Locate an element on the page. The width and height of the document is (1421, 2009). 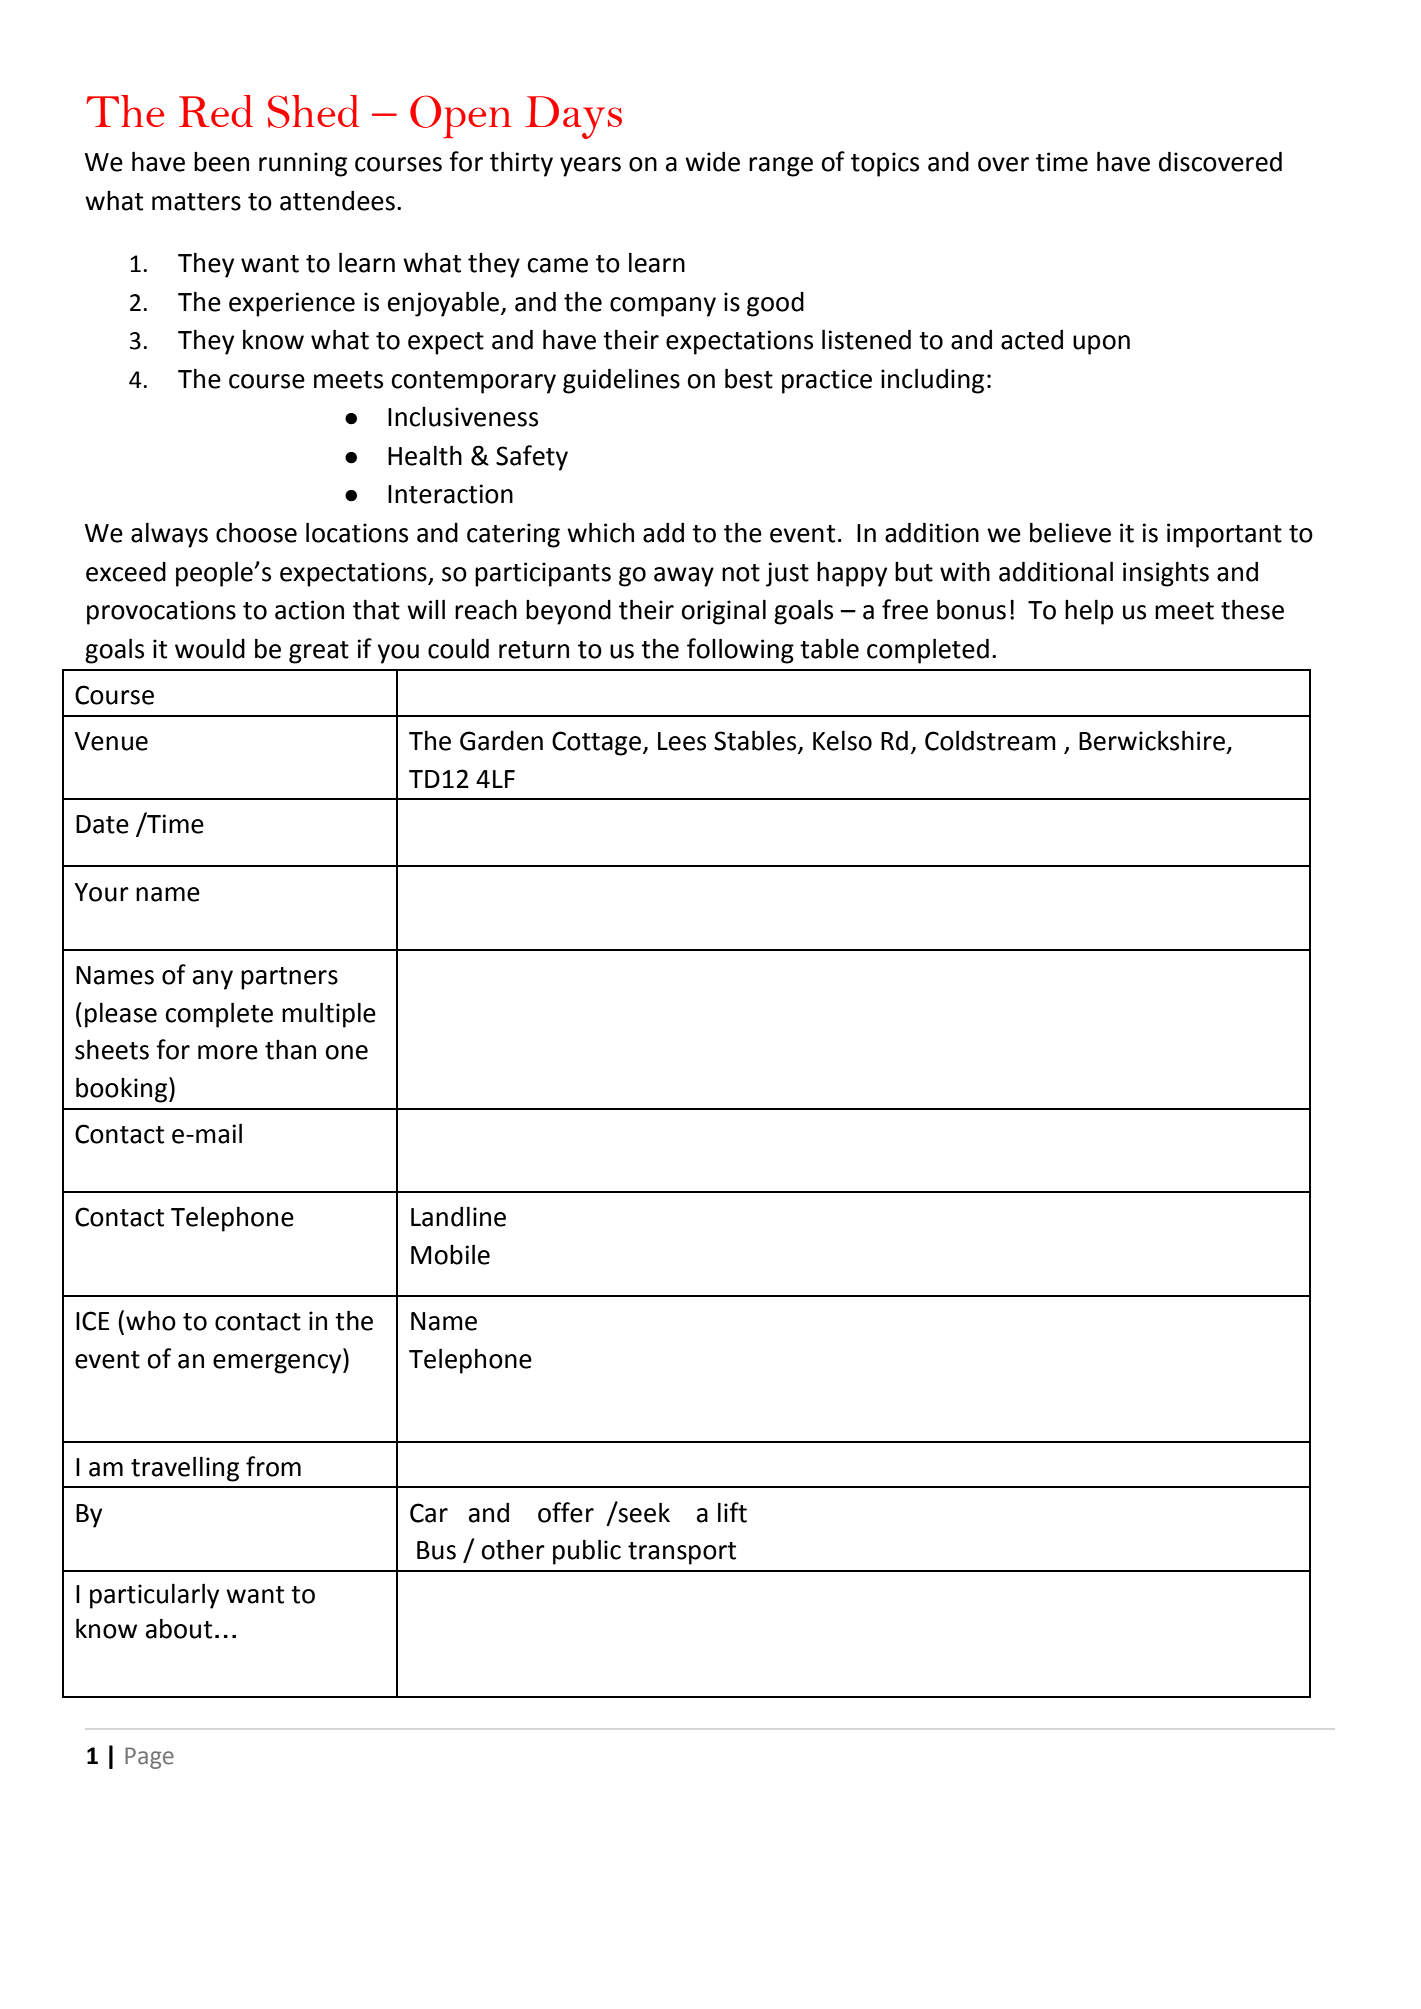
topics is located at coordinates (885, 164).
